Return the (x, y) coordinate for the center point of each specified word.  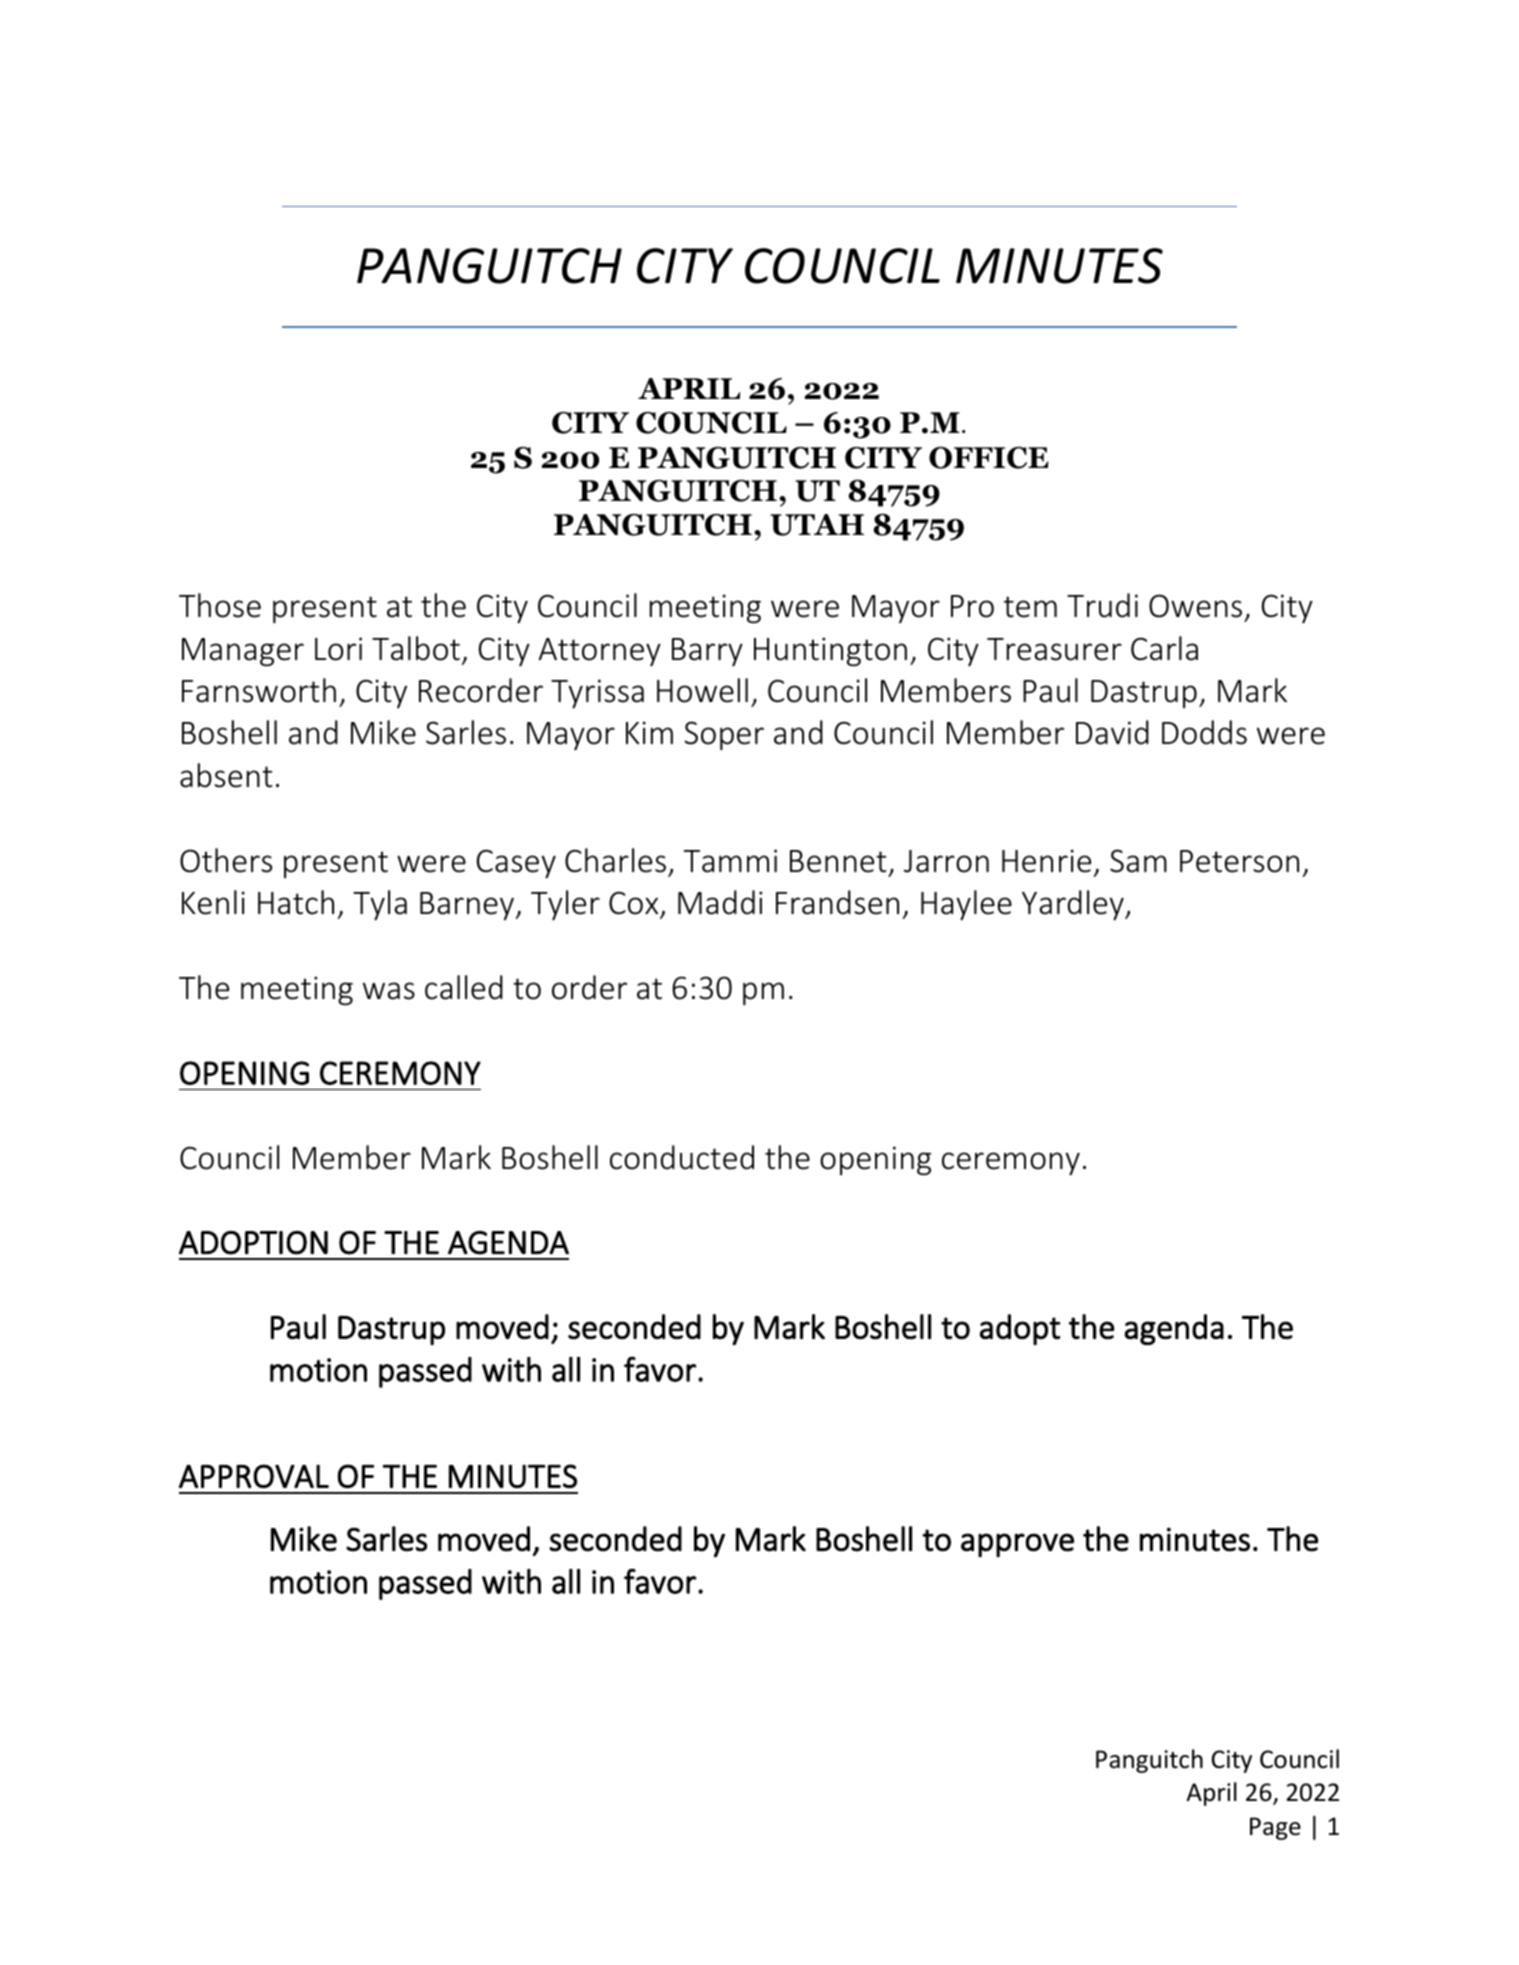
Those (220, 605)
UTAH (817, 525)
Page (1275, 1828)
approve (1017, 1545)
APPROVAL (254, 1476)
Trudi (1102, 605)
